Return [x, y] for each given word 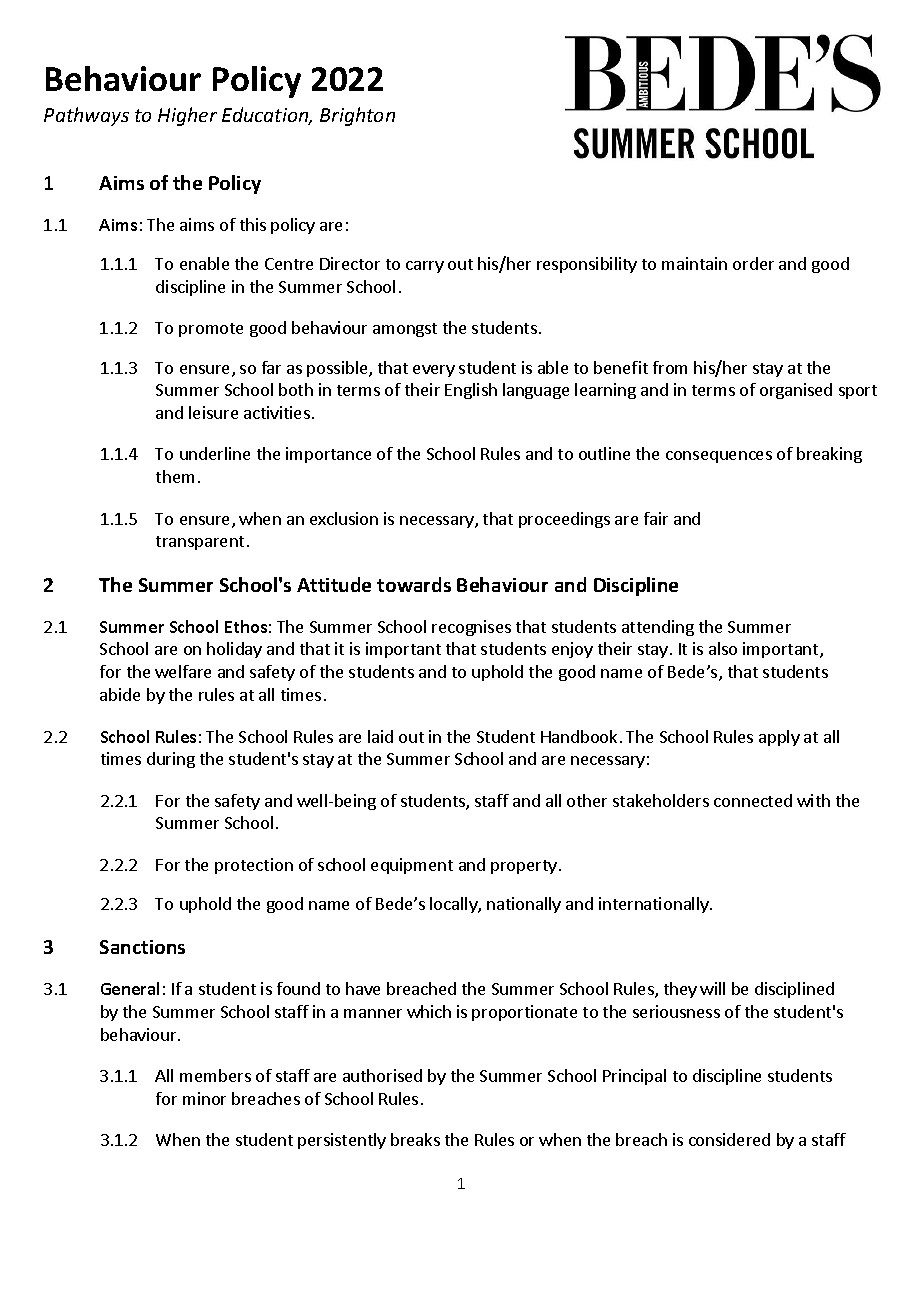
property [524, 867]
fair [656, 518]
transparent [200, 543]
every [434, 371]
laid [380, 736]
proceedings [564, 520]
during [171, 760]
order [753, 263]
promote [211, 330]
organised [796, 391]
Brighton [357, 116]
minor [204, 1098]
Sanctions [142, 947]
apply [779, 738]
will [712, 988]
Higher [187, 116]
